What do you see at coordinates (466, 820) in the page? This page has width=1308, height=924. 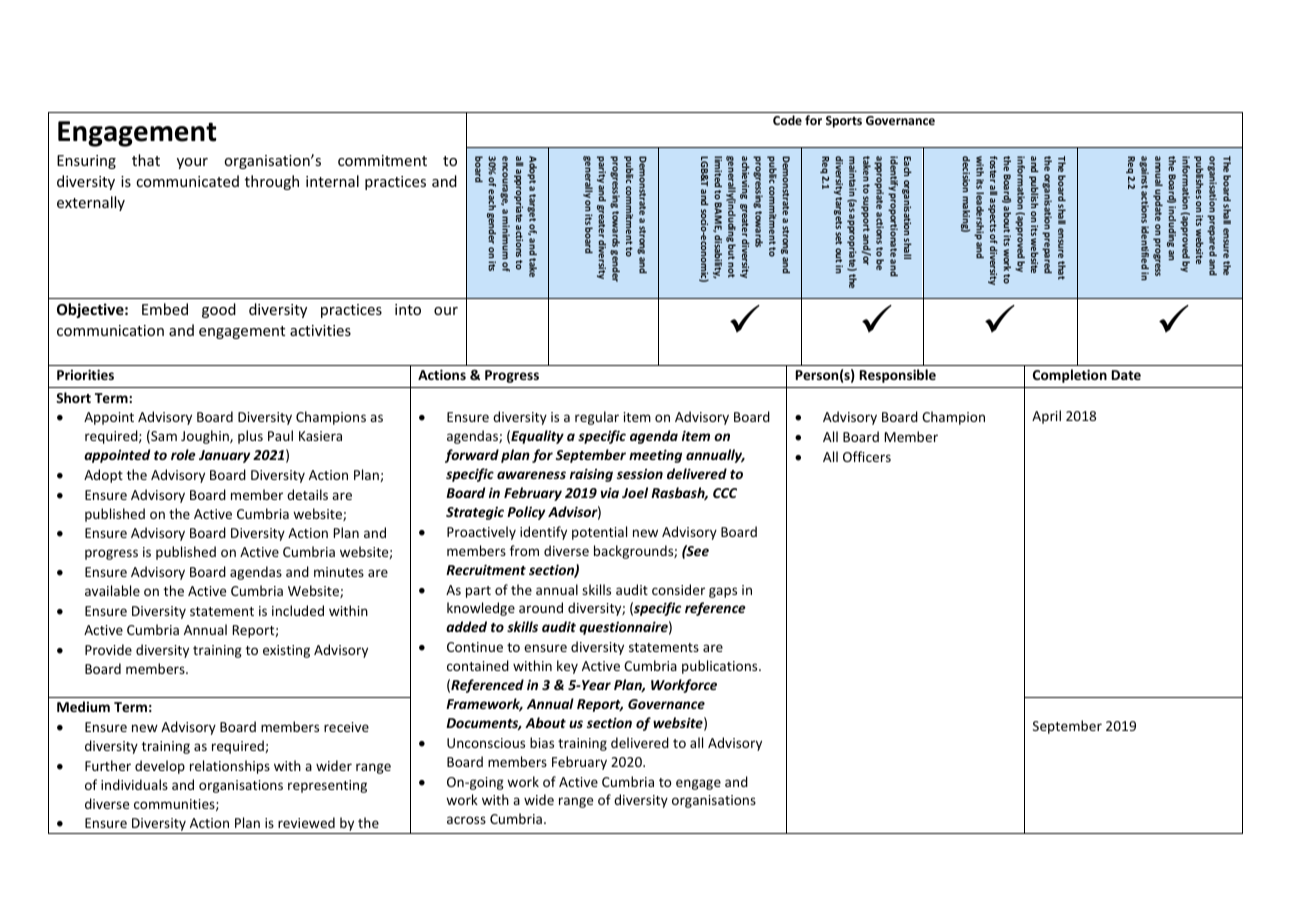 I see `across` at bounding box center [466, 820].
